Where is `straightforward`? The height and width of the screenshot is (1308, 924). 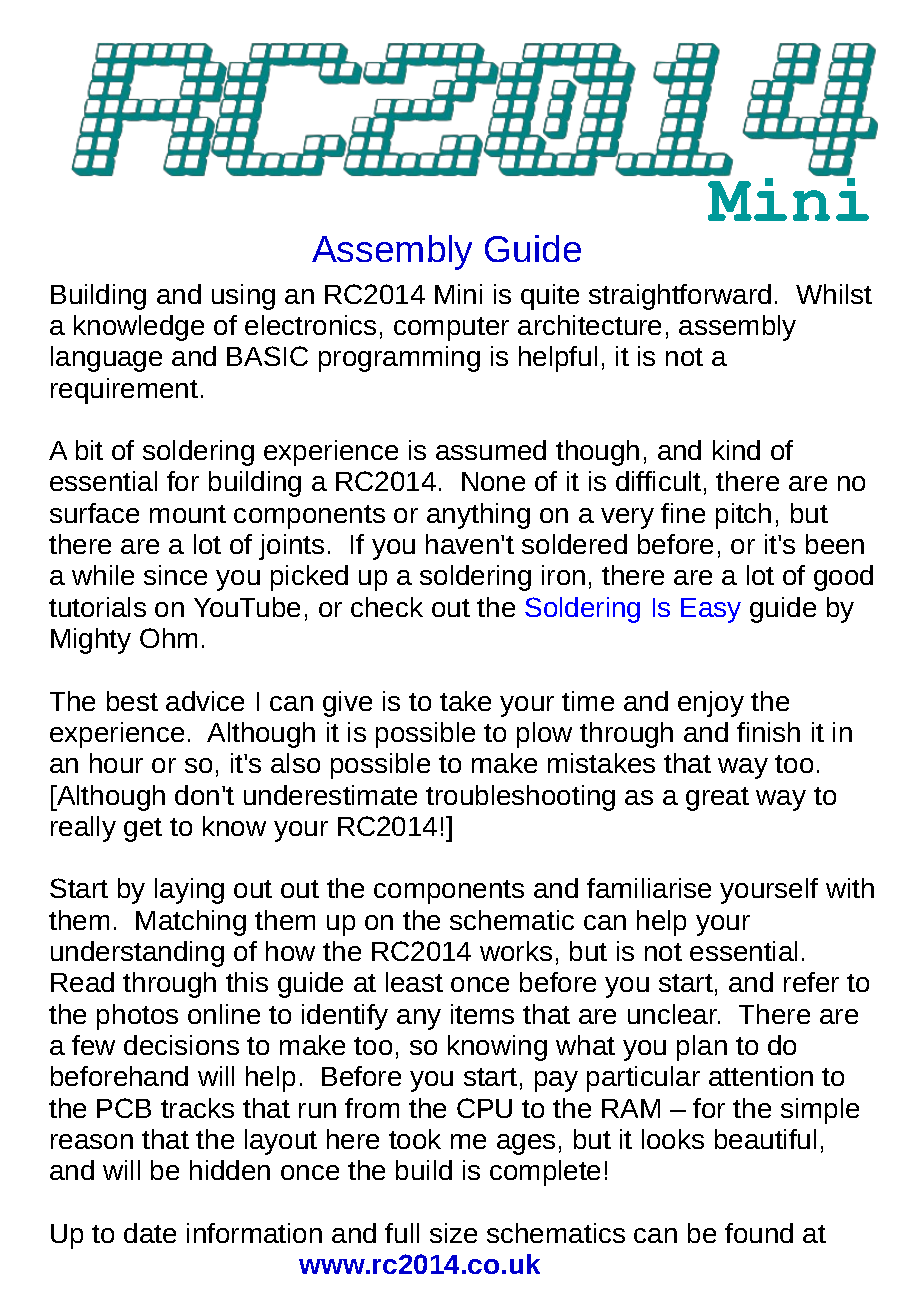
straightforward is located at coordinates (680, 297).
